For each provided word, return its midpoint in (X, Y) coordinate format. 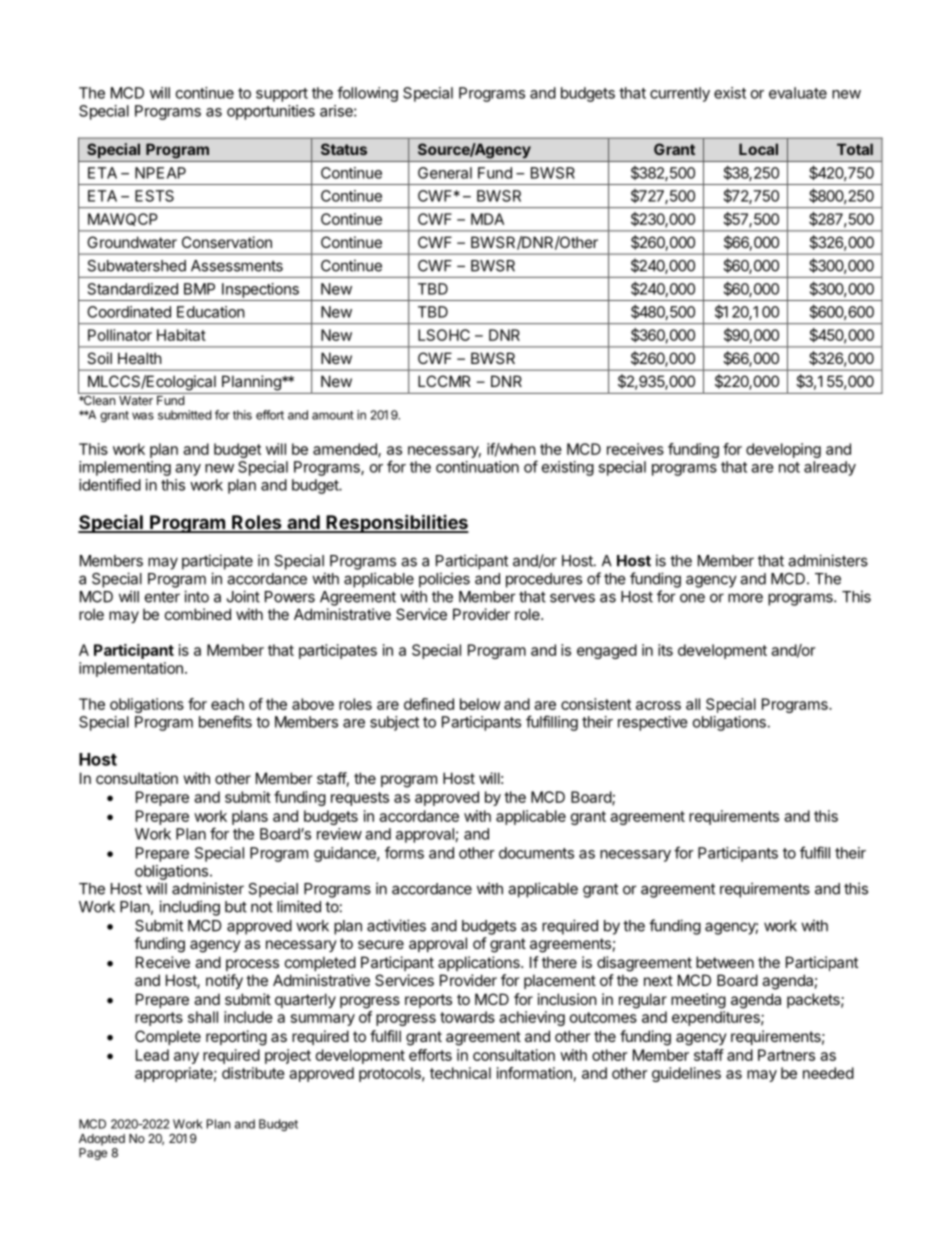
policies (444, 580)
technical (460, 1073)
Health (140, 358)
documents (536, 853)
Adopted (102, 1140)
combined (198, 614)
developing (783, 450)
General (445, 173)
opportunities (271, 112)
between (725, 962)
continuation (477, 467)
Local (758, 149)
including (189, 908)
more (745, 598)
